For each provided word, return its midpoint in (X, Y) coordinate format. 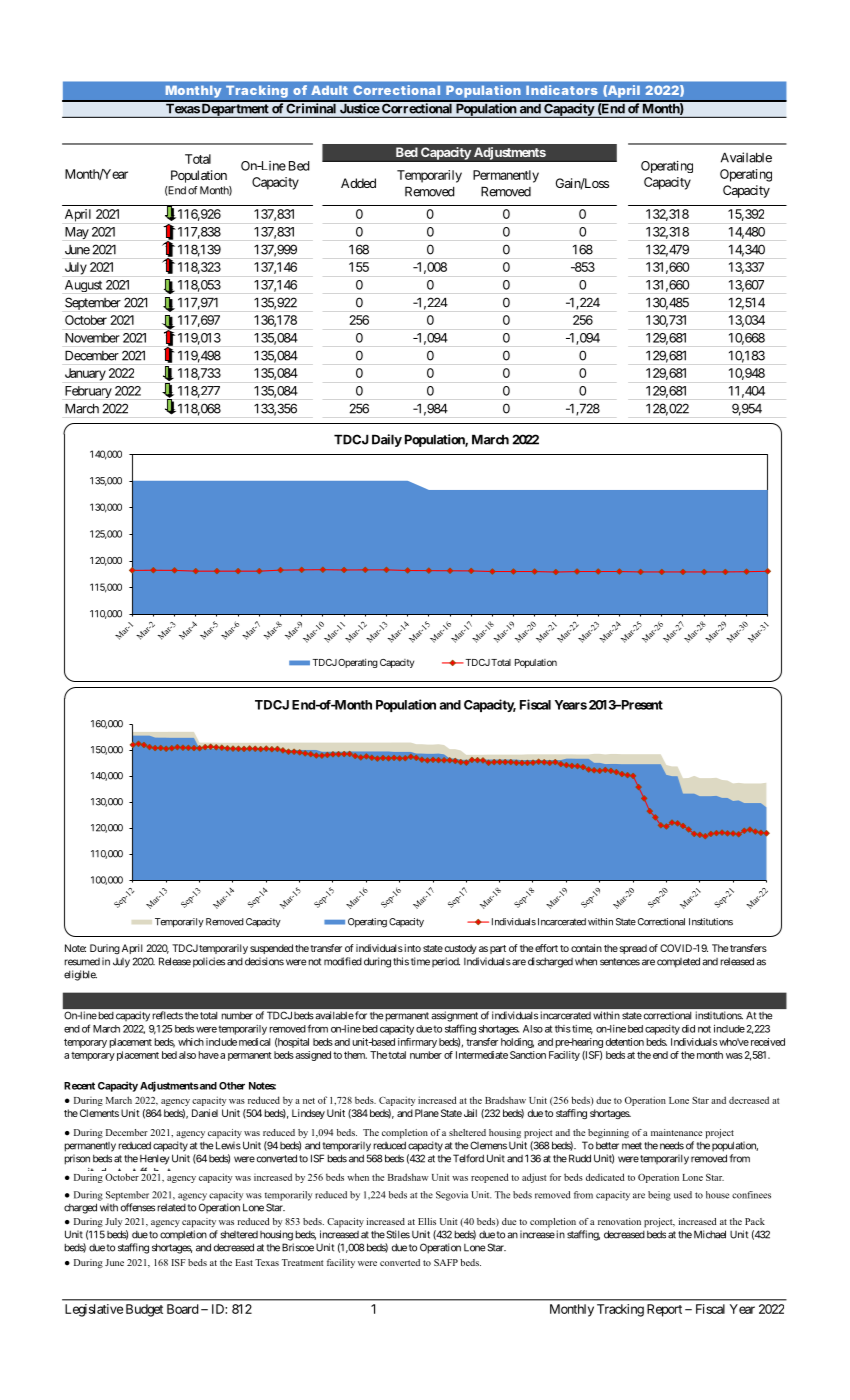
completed (678, 962)
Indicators (562, 90)
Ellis (427, 1221)
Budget (144, 1310)
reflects (168, 1015)
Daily (387, 440)
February (88, 392)
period (446, 962)
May (77, 233)
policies (209, 962)
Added (358, 183)
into (411, 948)
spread (632, 949)
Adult (329, 90)
